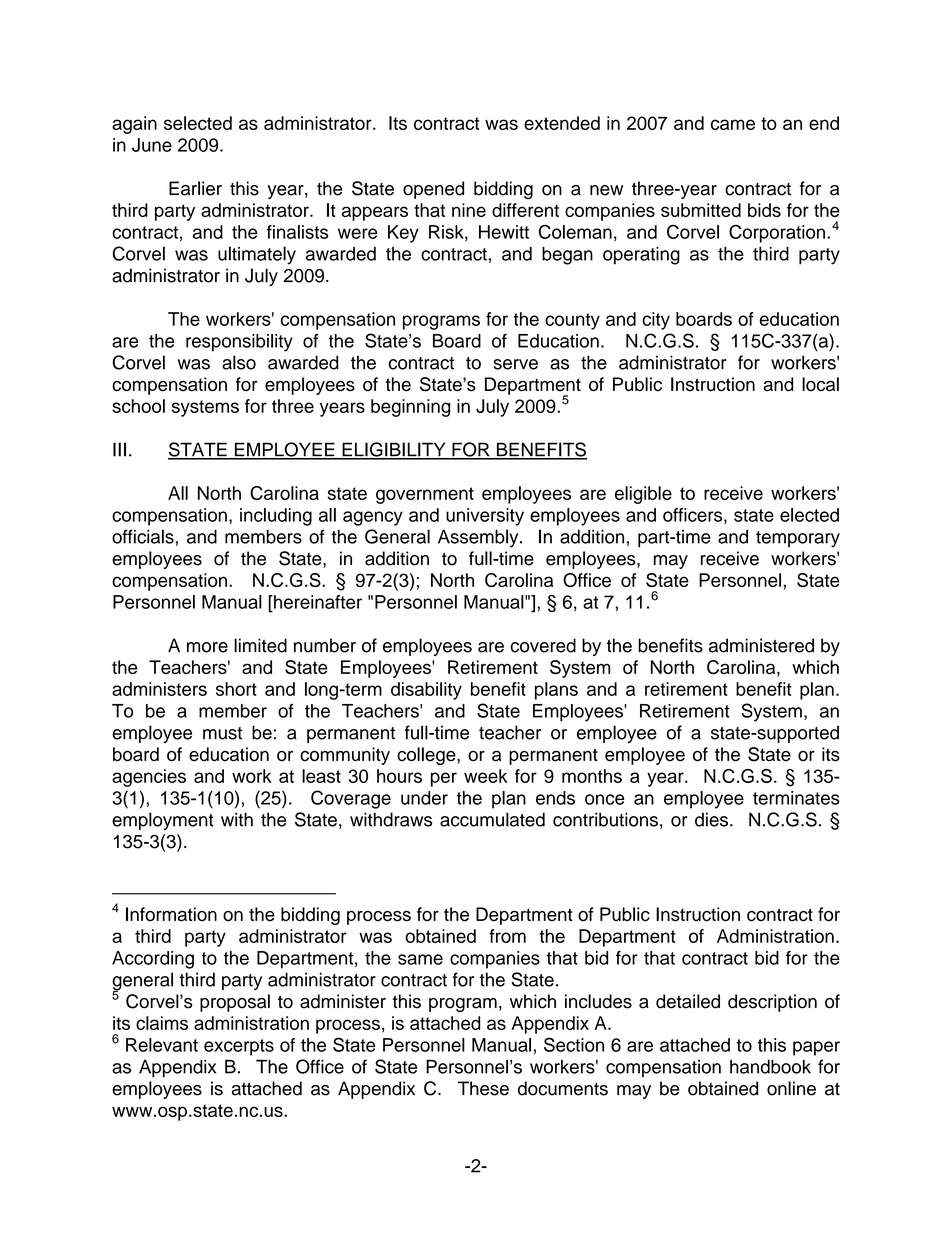 The width and height of the page is (952, 1233). What do you see at coordinates (798, 539) in the page?
I see `temporary` at bounding box center [798, 539].
